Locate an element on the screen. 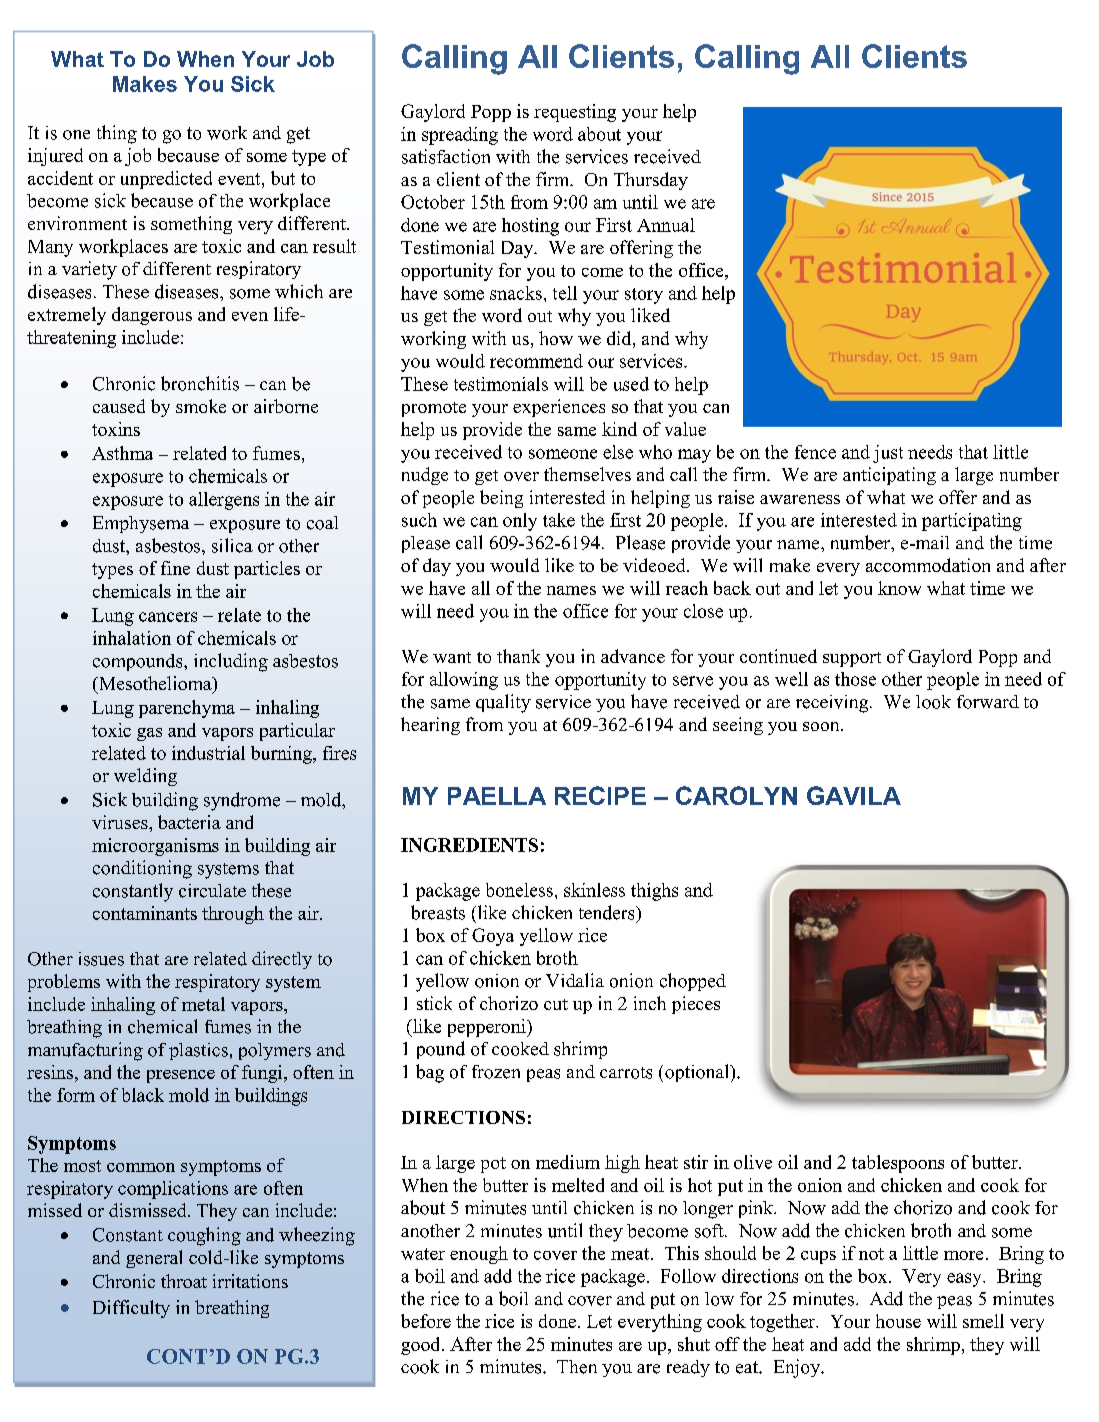  injured is located at coordinates (55, 157).
